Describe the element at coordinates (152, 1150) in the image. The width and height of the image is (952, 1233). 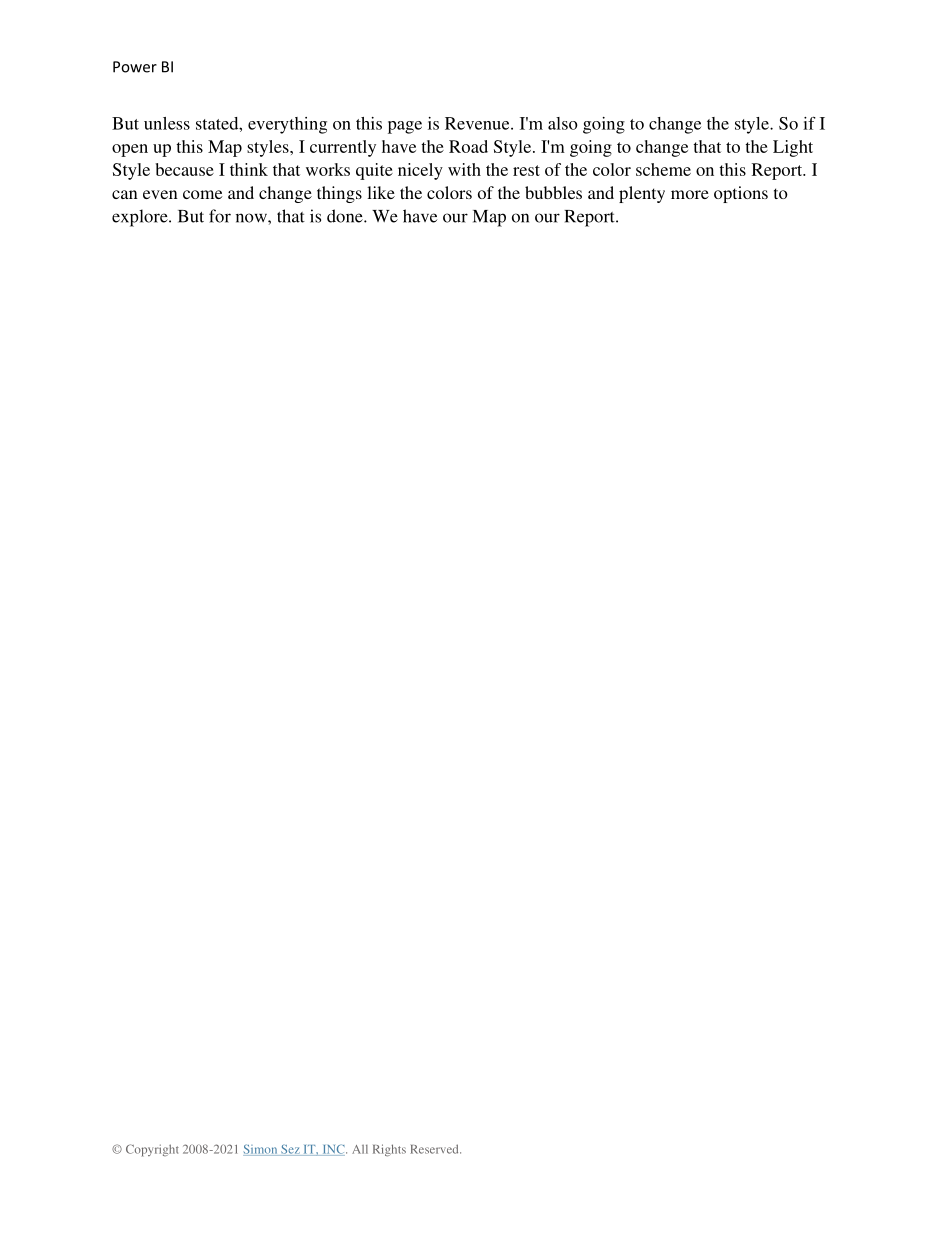
I see `Copyright` at that location.
